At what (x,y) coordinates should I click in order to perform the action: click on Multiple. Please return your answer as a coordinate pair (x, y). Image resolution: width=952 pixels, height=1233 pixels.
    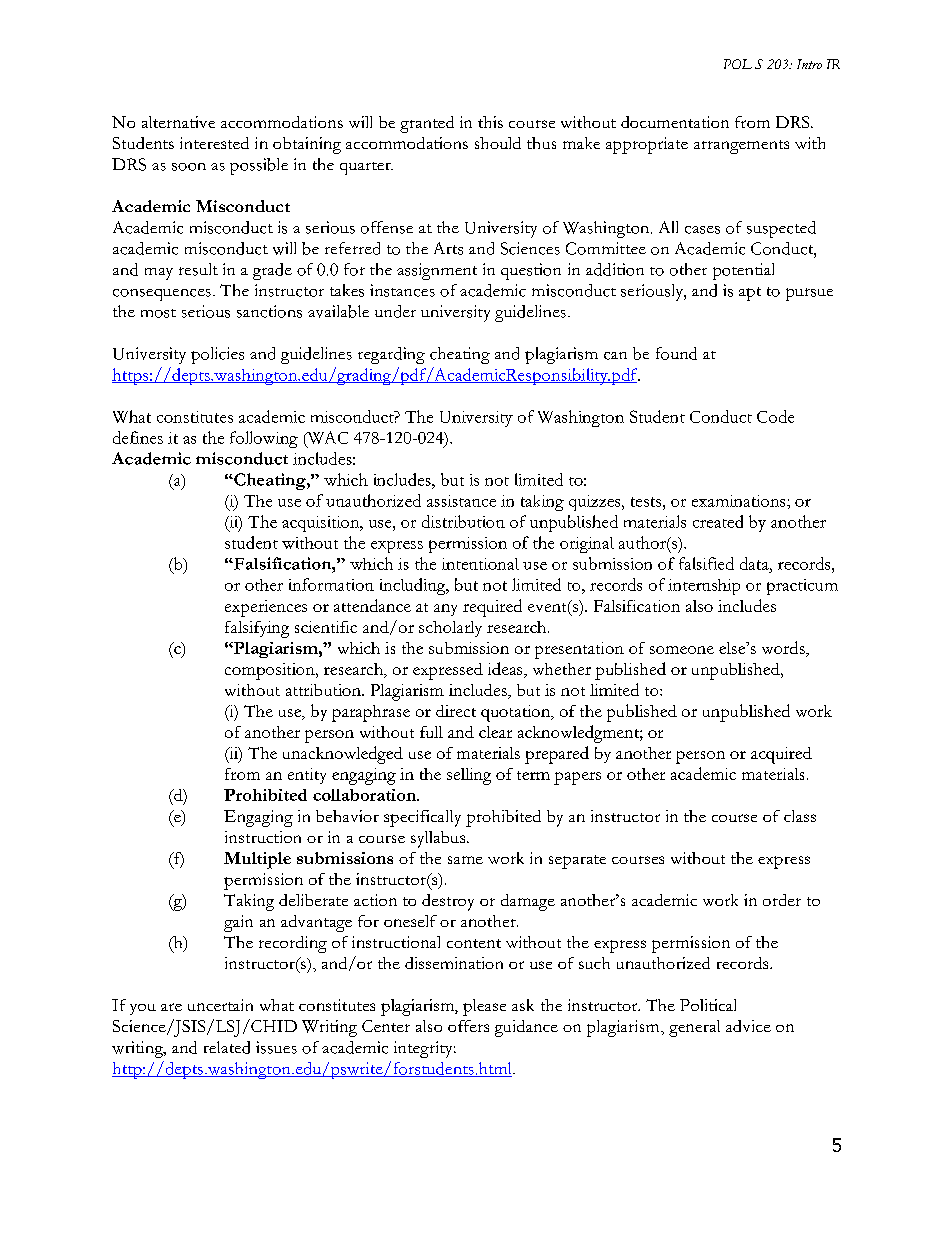
    Looking at the image, I should click on (257, 860).
